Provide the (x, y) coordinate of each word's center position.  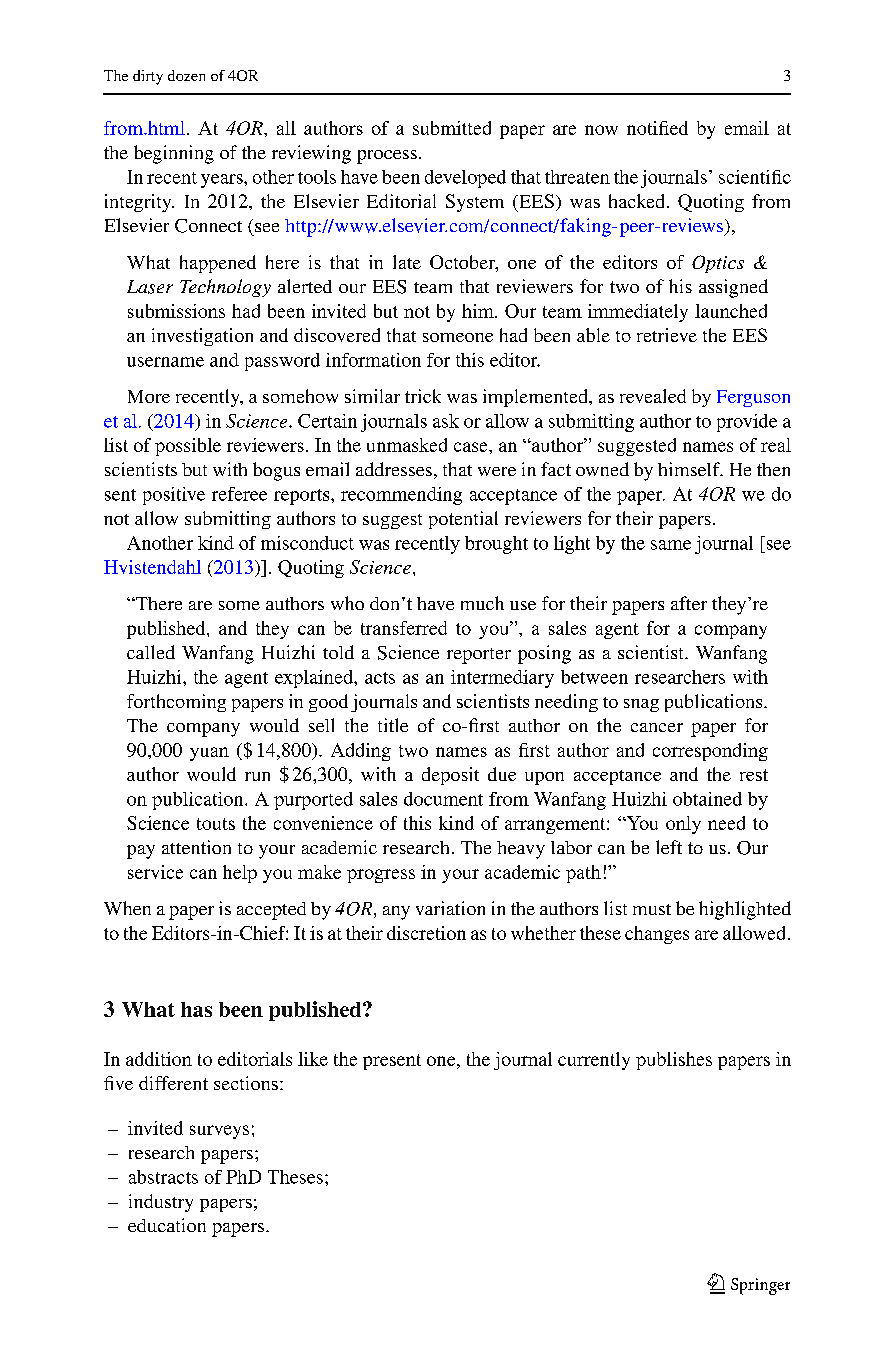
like (313, 1059)
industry (161, 1203)
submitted (452, 128)
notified (657, 128)
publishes (674, 1061)
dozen (186, 75)
